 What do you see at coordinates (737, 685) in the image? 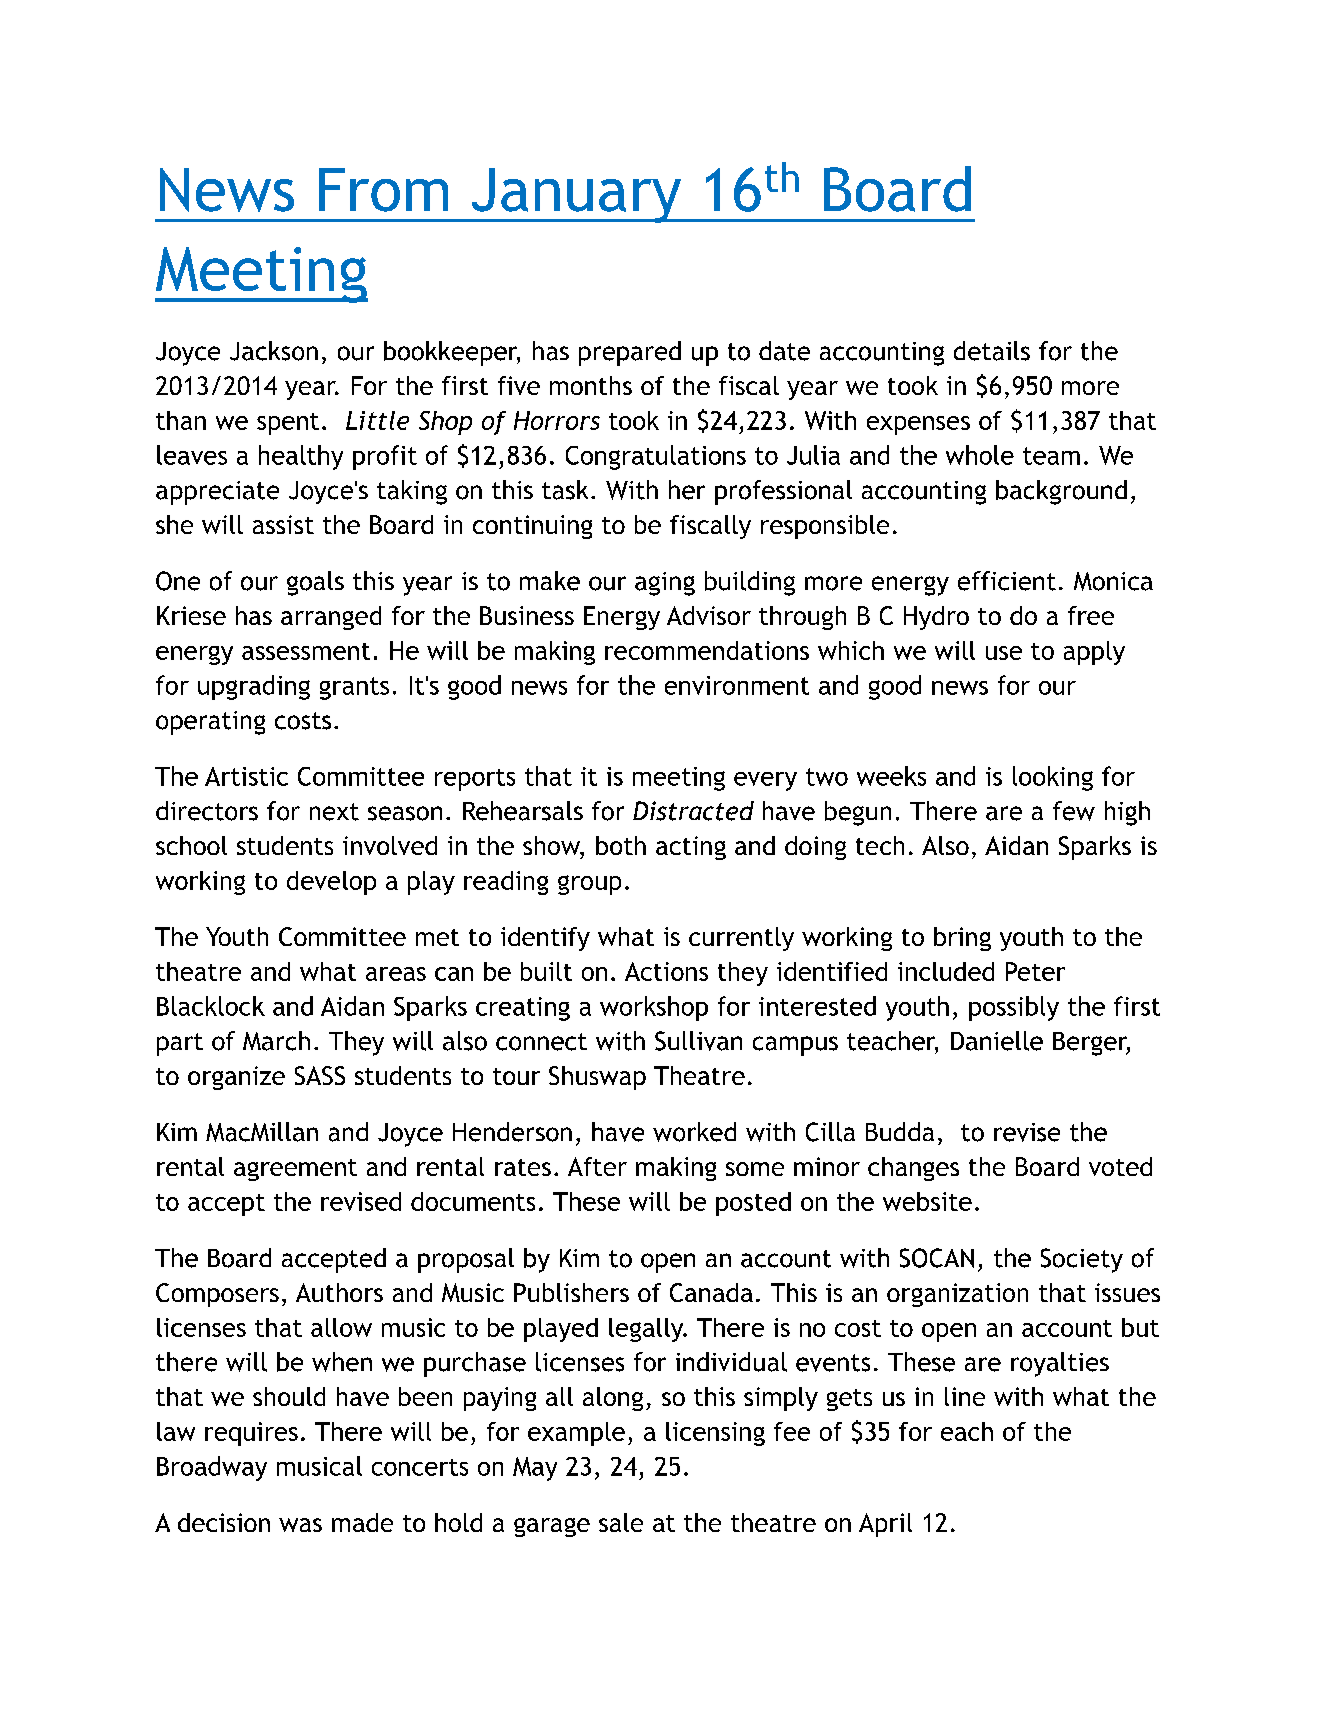
I see `environment` at bounding box center [737, 685].
